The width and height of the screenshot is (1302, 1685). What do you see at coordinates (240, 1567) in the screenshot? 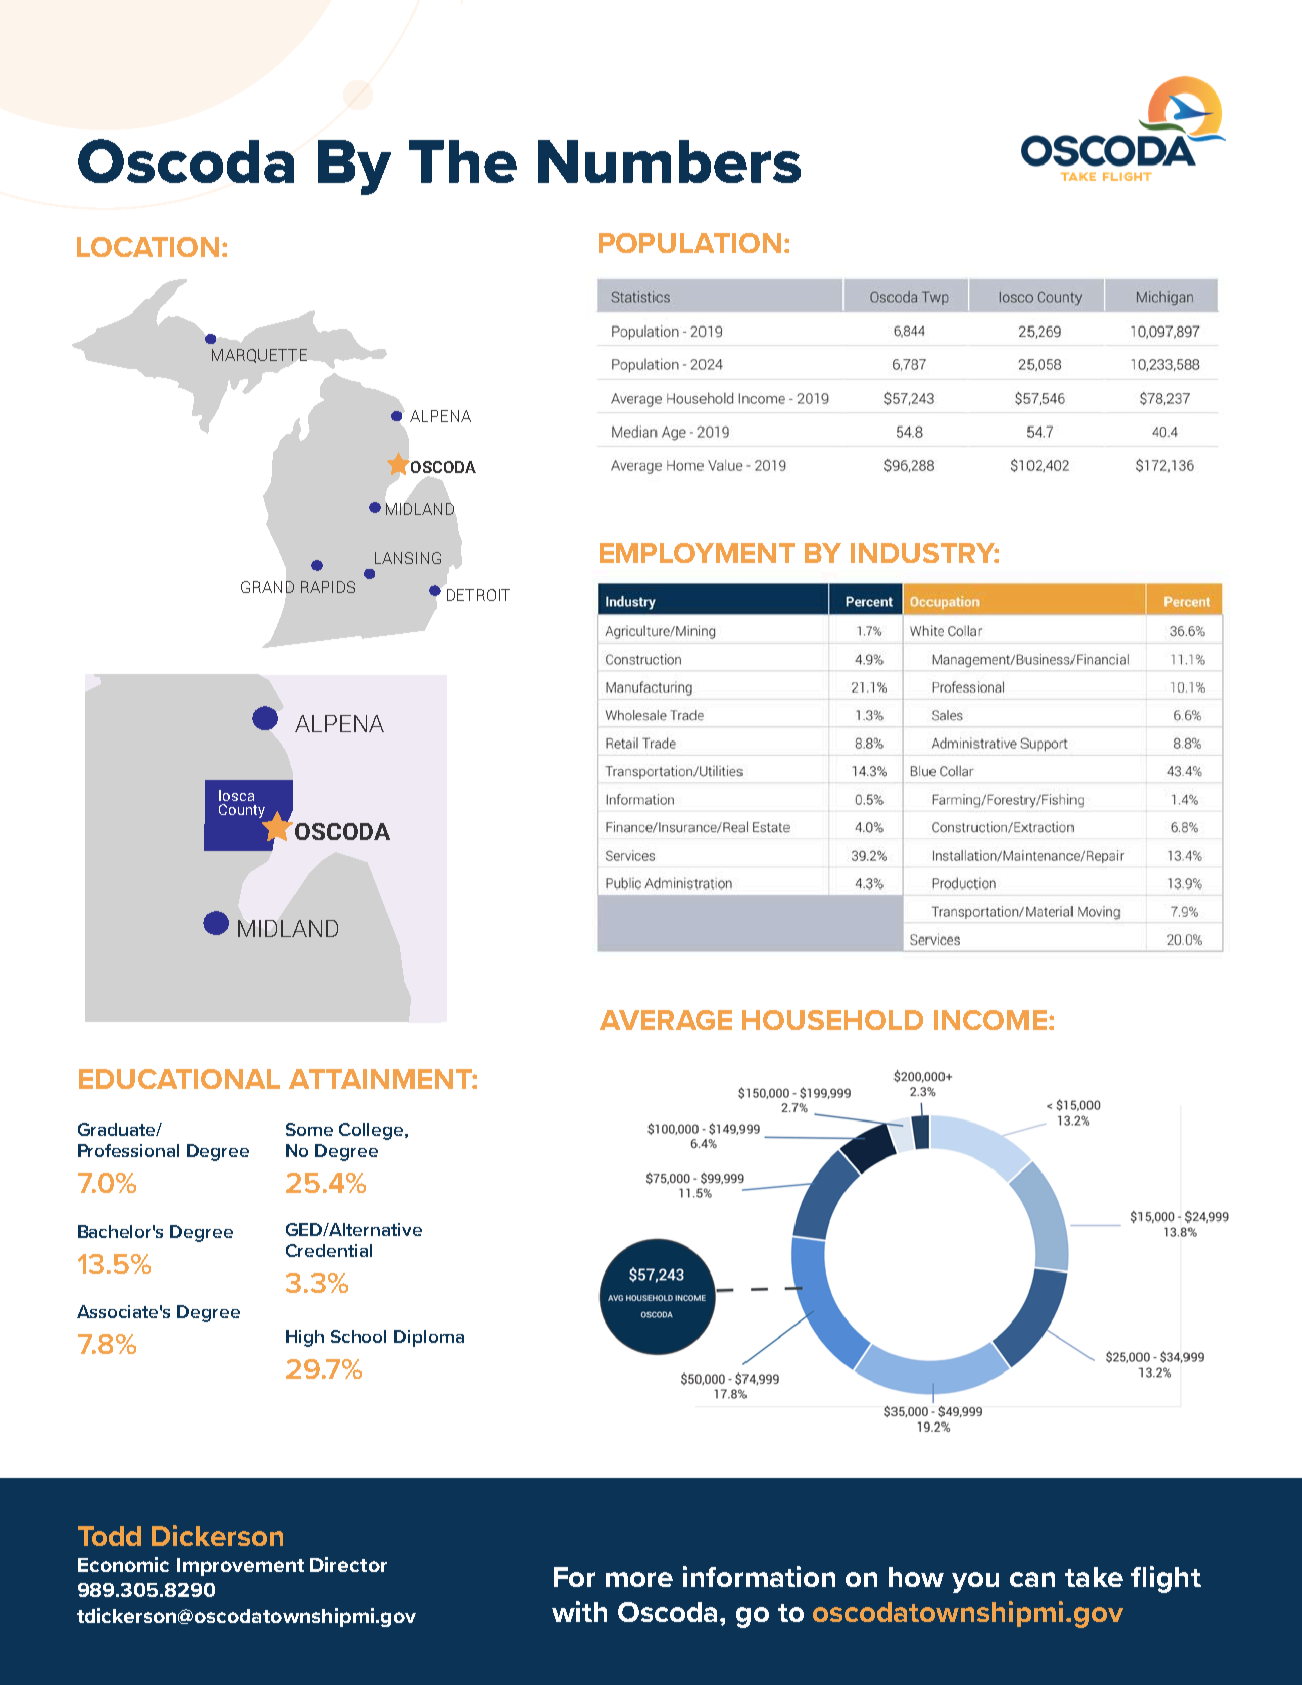
I see `Improvement` at bounding box center [240, 1567].
